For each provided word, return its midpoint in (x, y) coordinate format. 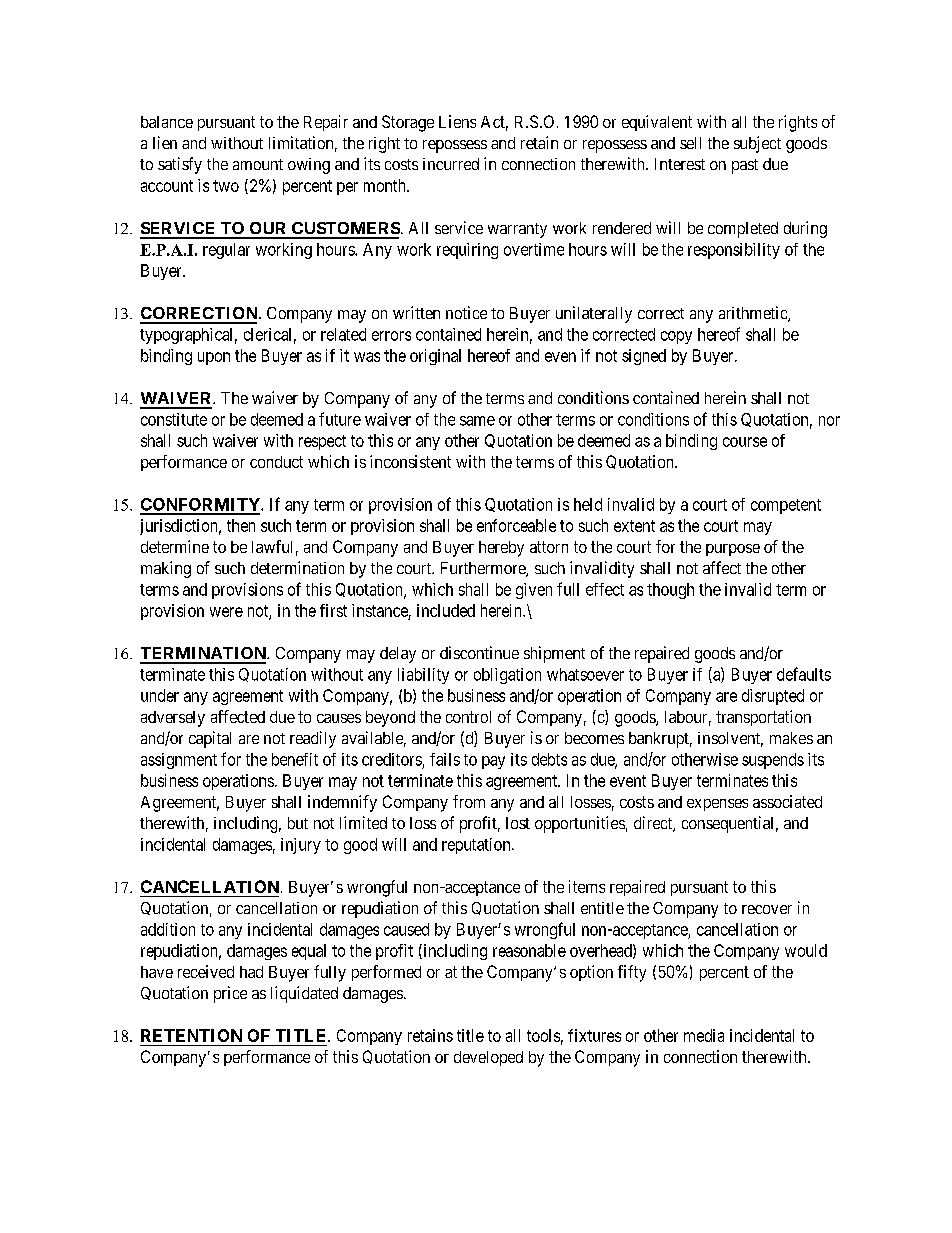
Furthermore (484, 569)
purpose (733, 550)
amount (258, 164)
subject (757, 144)
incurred (451, 164)
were (226, 612)
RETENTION (191, 1035)
